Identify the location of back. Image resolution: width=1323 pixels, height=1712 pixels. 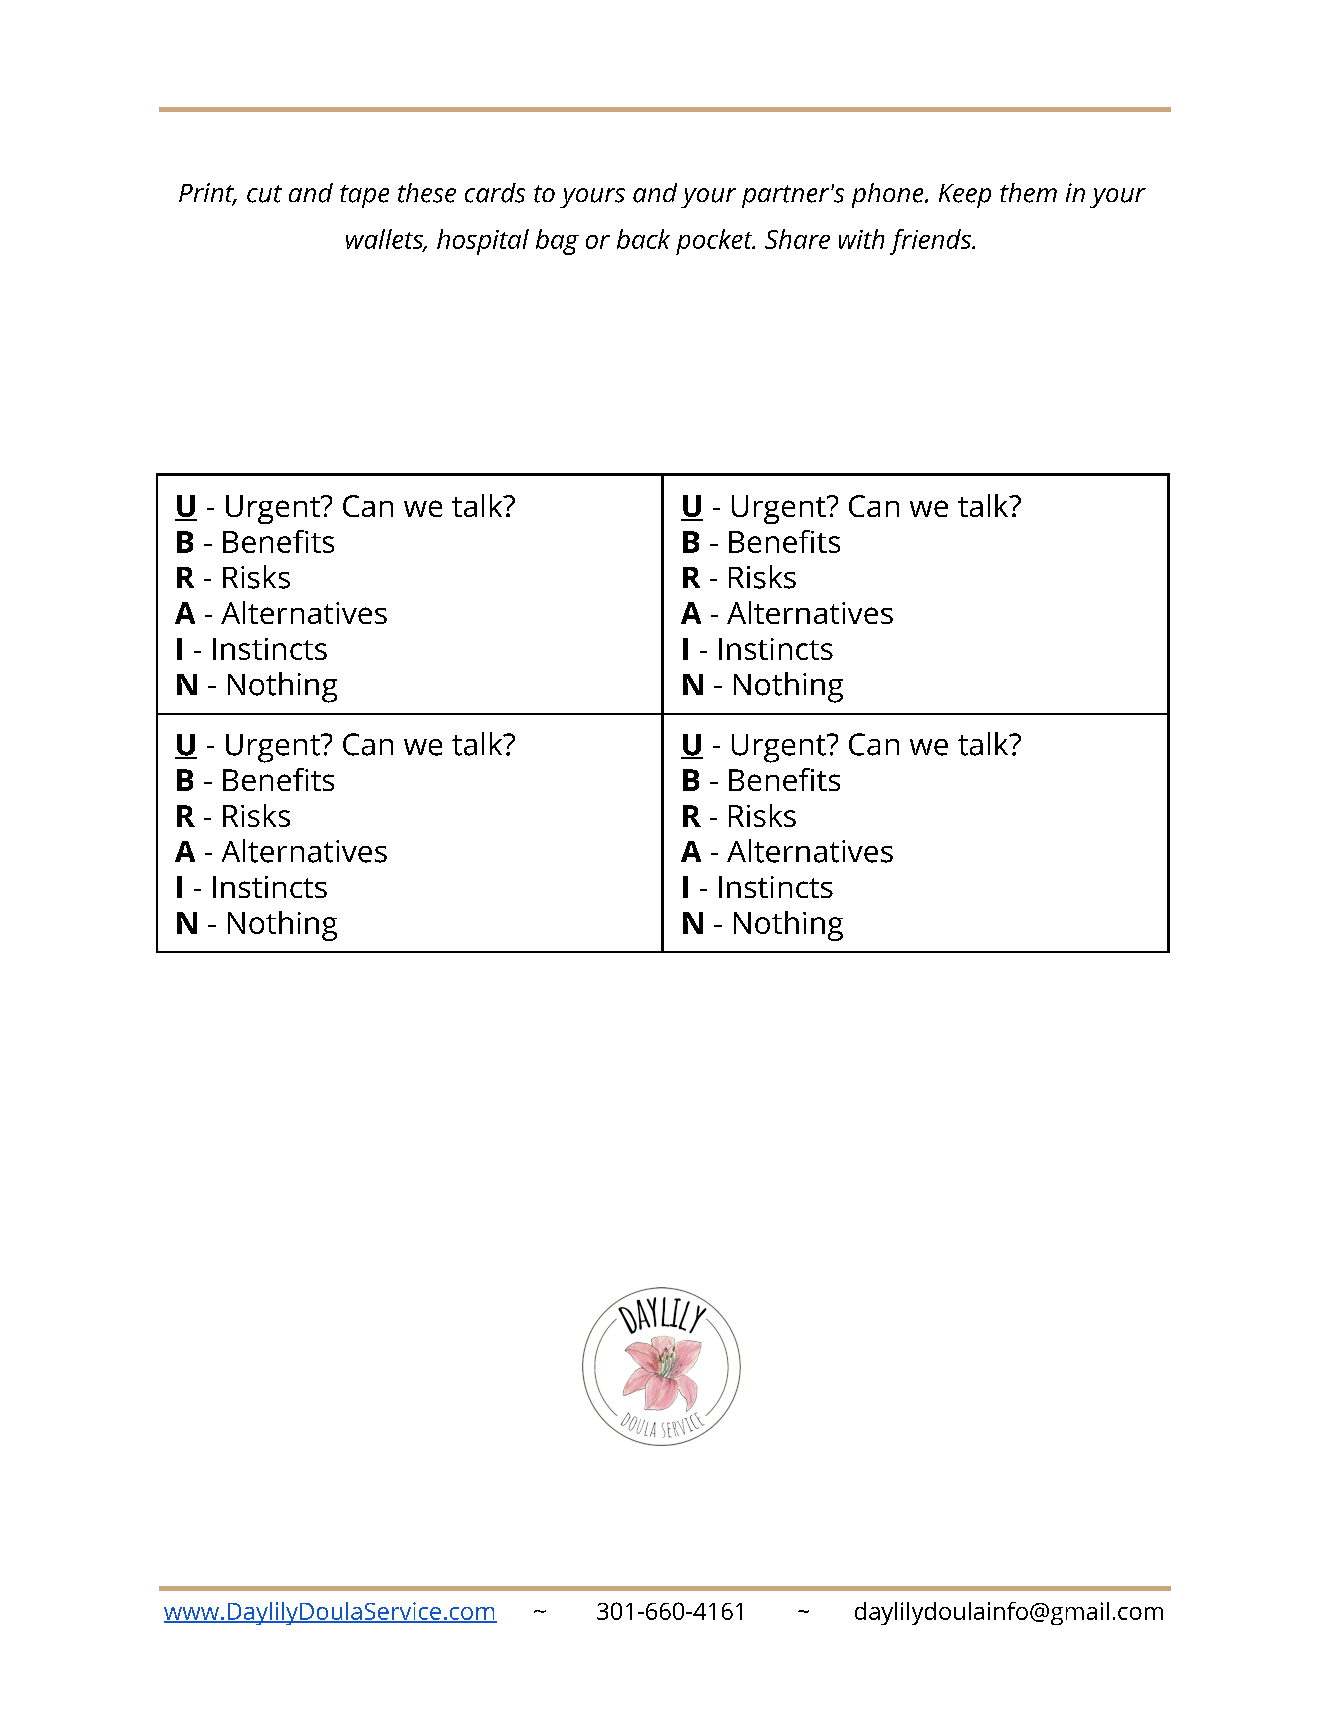
(643, 239).
